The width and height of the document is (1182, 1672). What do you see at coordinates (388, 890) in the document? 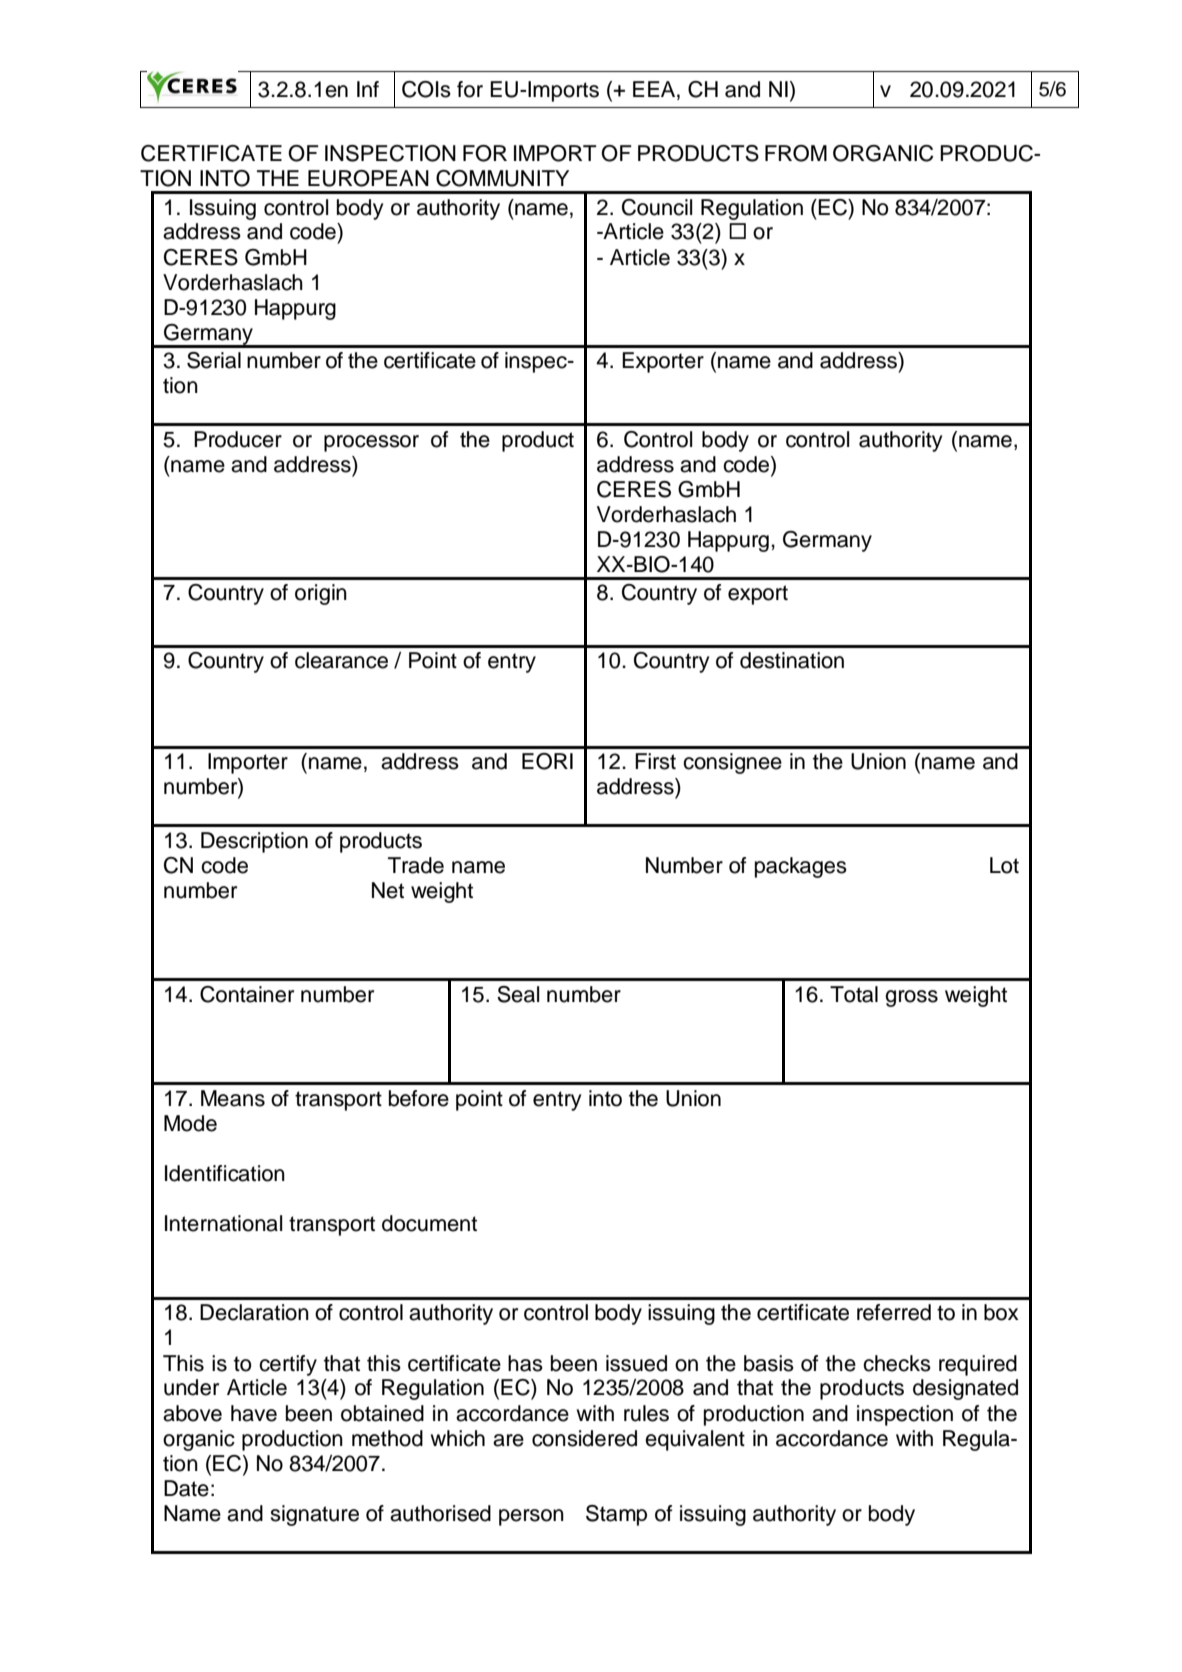
I see `Net` at bounding box center [388, 890].
